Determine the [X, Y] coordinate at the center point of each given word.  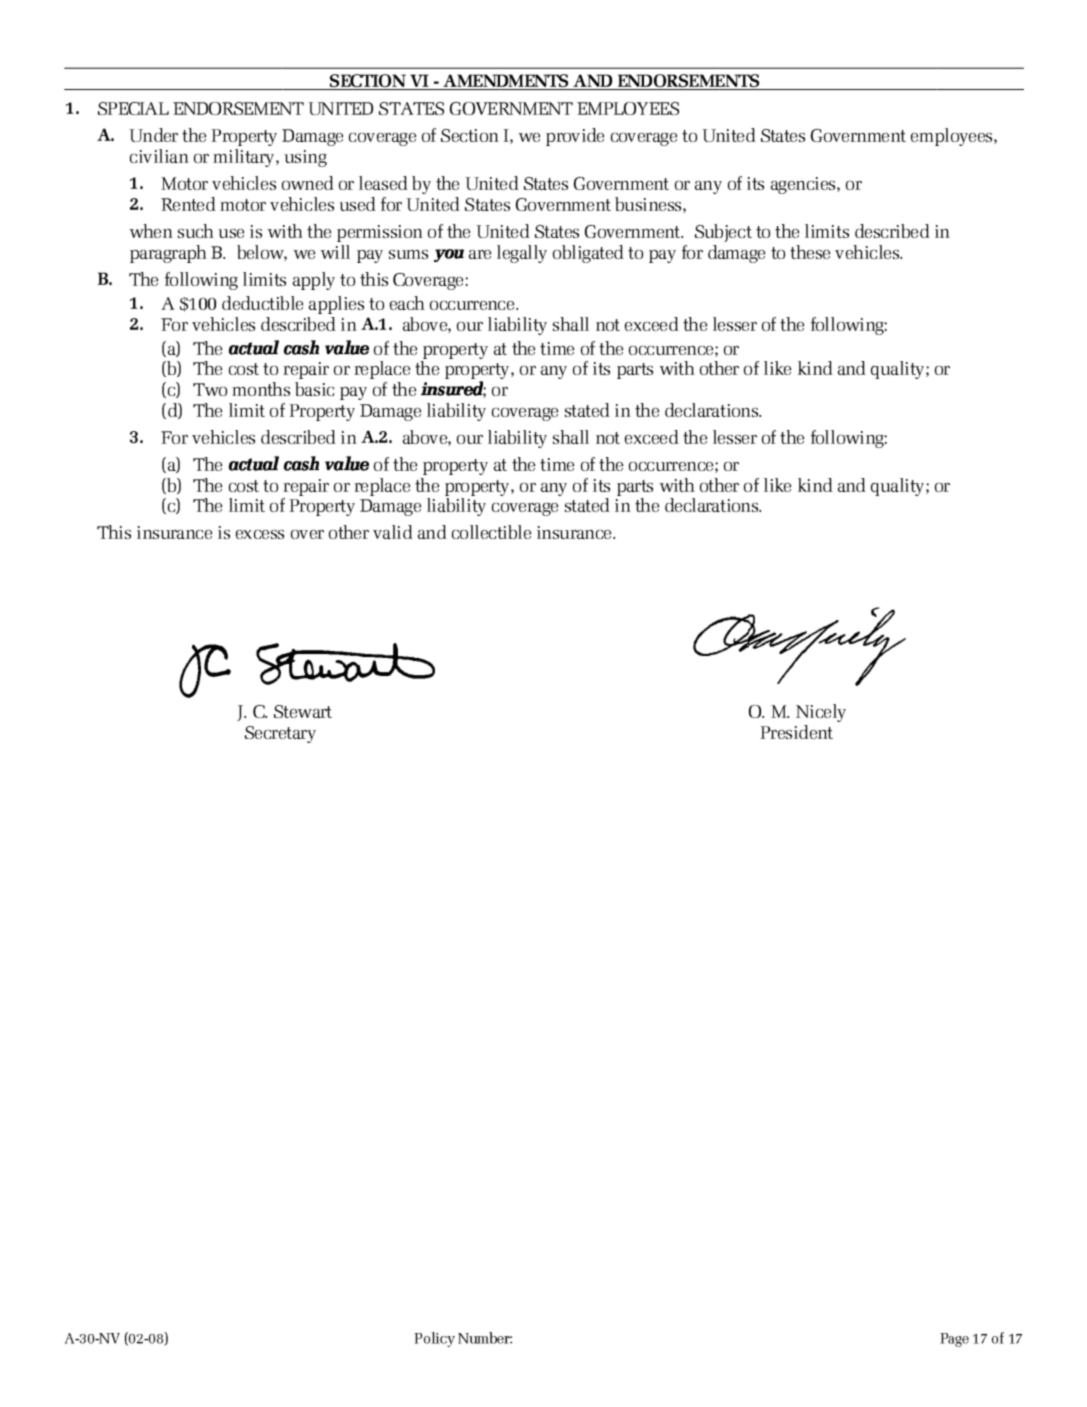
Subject [723, 233]
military [245, 155]
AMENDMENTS [506, 78]
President [796, 732]
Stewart [303, 711]
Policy [434, 1339]
